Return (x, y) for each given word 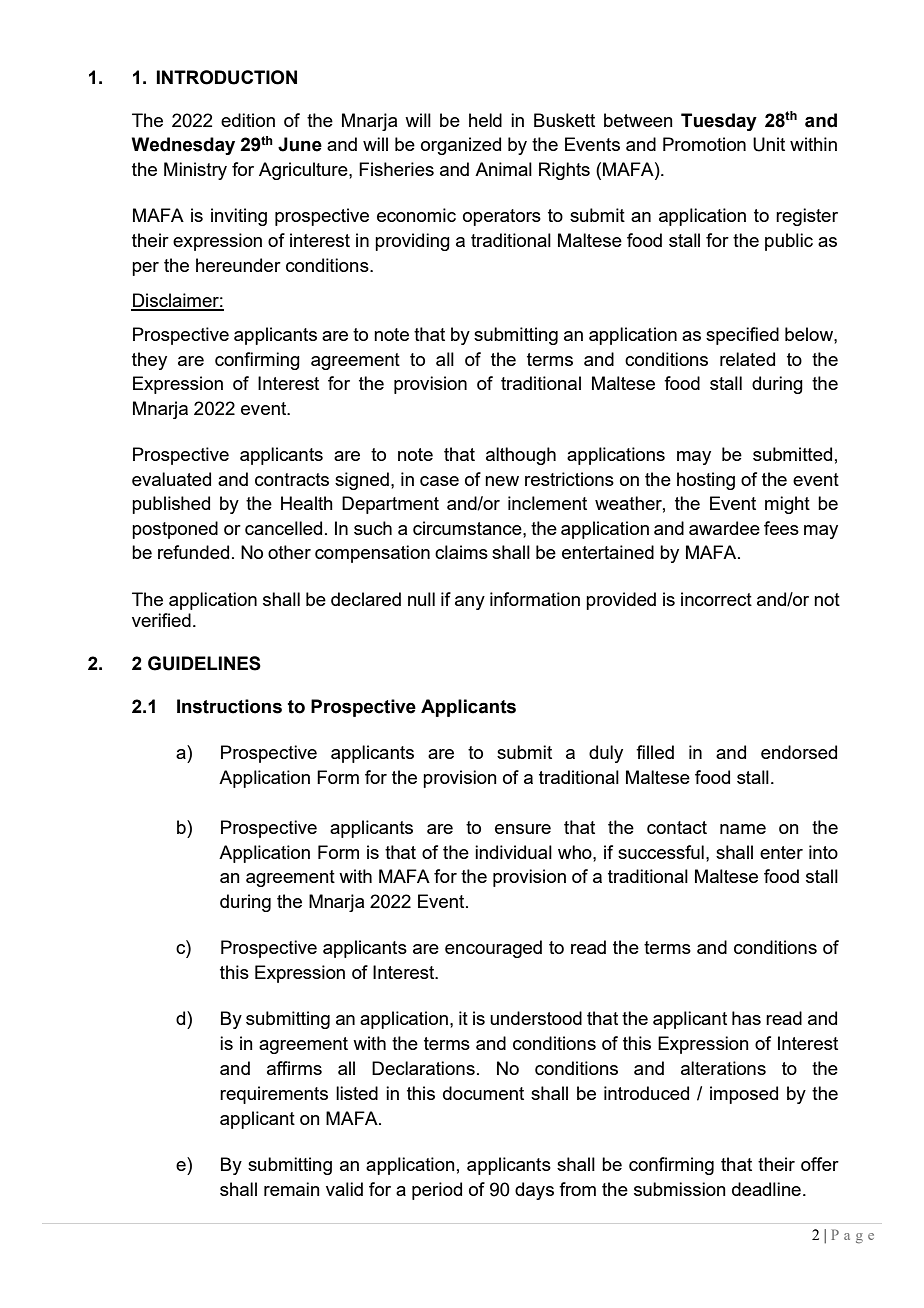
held (485, 120)
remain (292, 1189)
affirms (294, 1068)
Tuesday (719, 122)
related (747, 359)
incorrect (716, 599)
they (149, 361)
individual (513, 852)
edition (248, 120)
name (743, 829)
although (521, 456)
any (470, 603)
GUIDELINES (204, 663)
